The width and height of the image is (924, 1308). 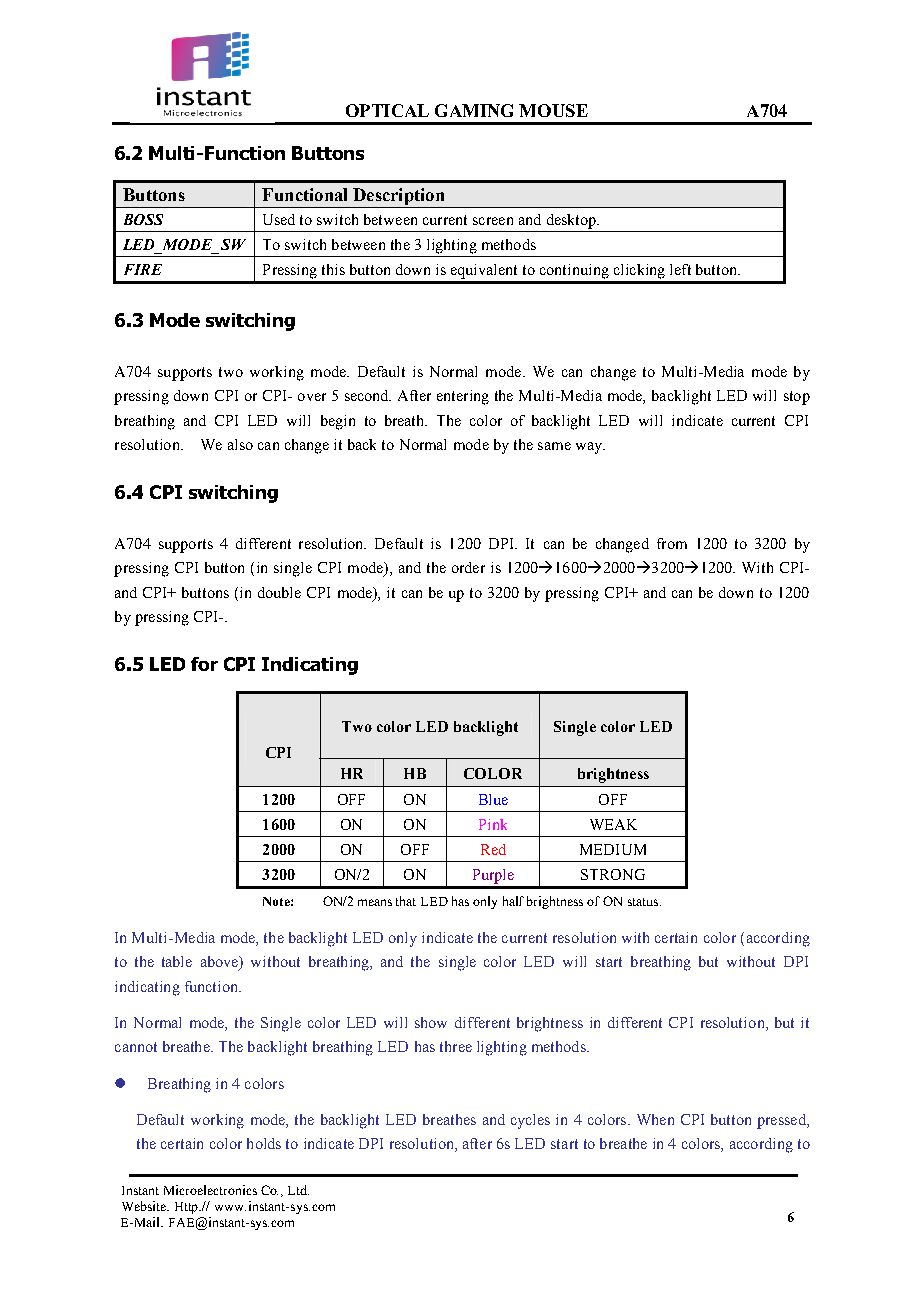 What do you see at coordinates (279, 592) in the image?
I see `double` at bounding box center [279, 592].
